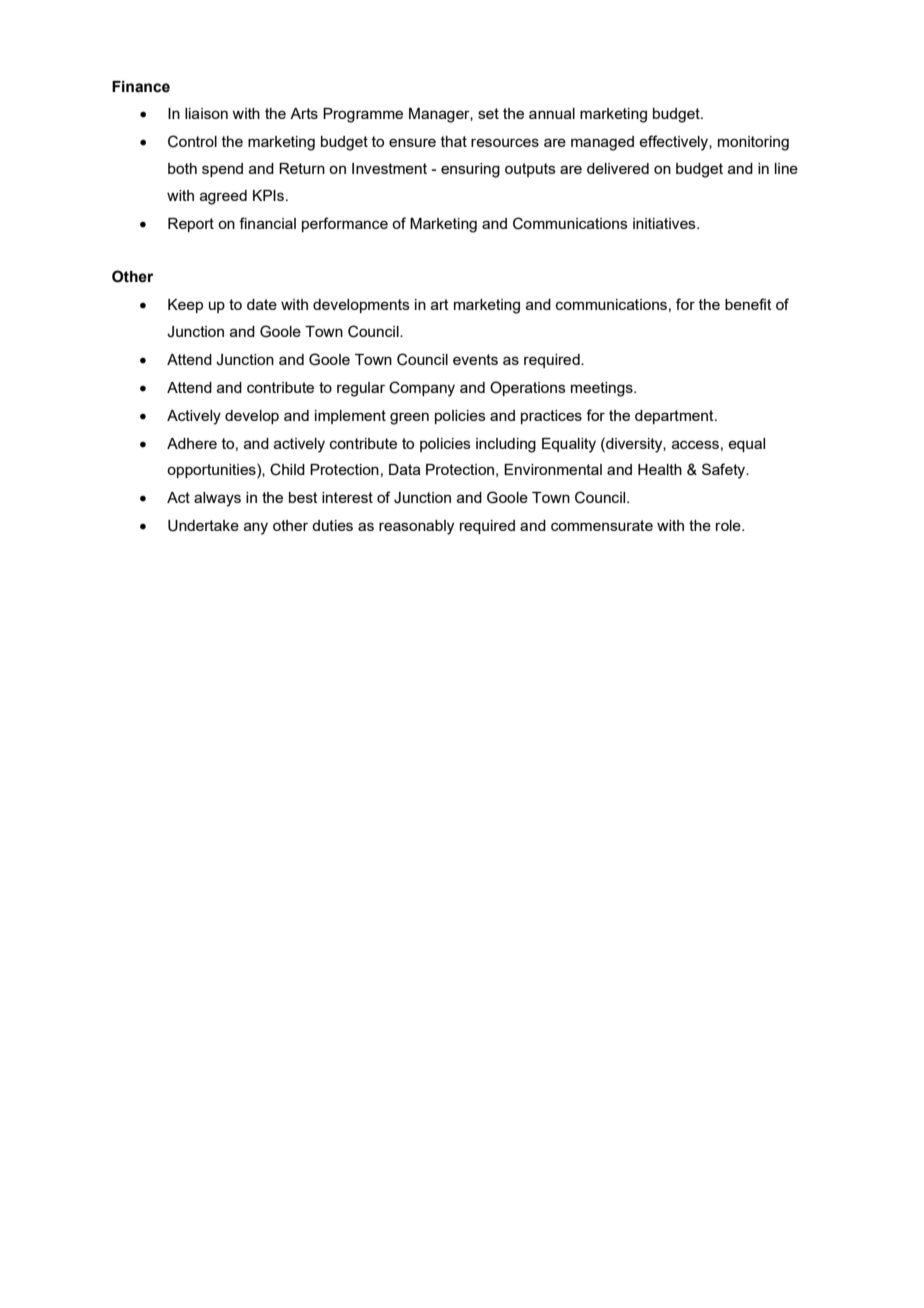 The height and width of the screenshot is (1308, 924). Describe the element at coordinates (748, 304) in the screenshot. I see `benefit` at that location.
